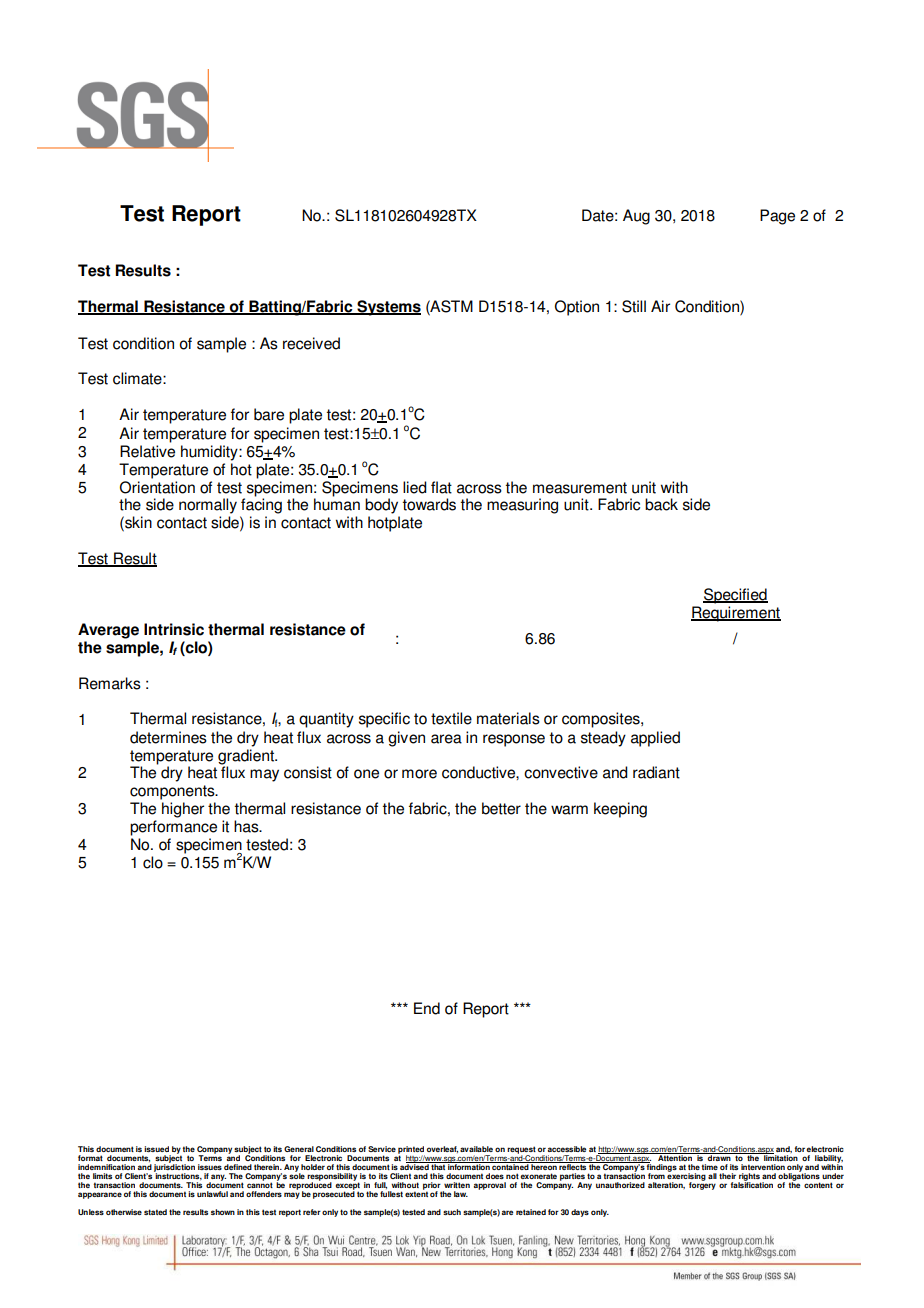  What do you see at coordinates (451, 718) in the image?
I see `textile` at bounding box center [451, 718].
